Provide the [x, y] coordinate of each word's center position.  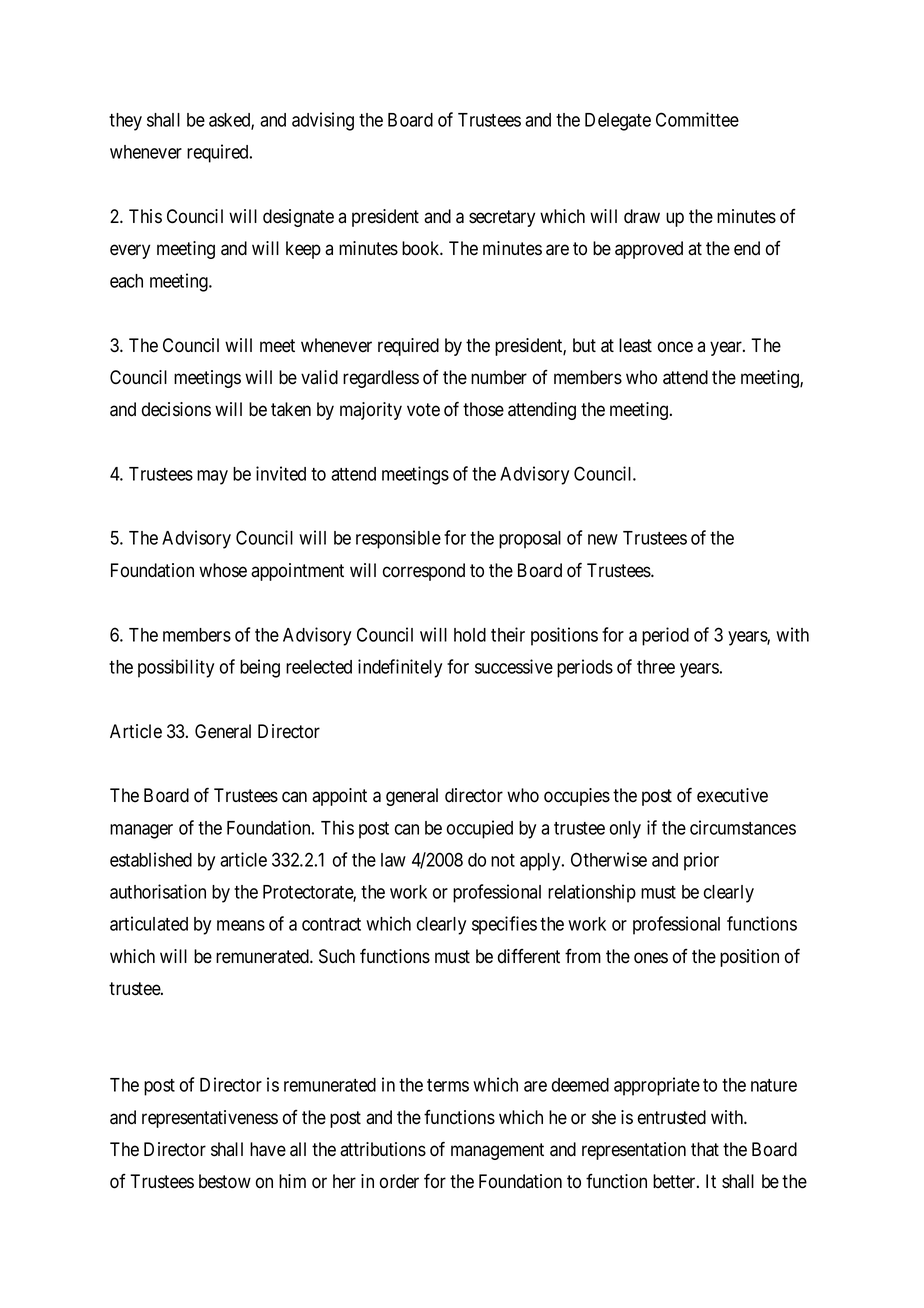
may [212, 477]
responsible [398, 539]
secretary [502, 218]
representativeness [210, 1119]
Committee [697, 119]
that [705, 1149]
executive [732, 795]
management [497, 1151]
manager [141, 831]
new [603, 539]
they [125, 122]
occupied [480, 829]
